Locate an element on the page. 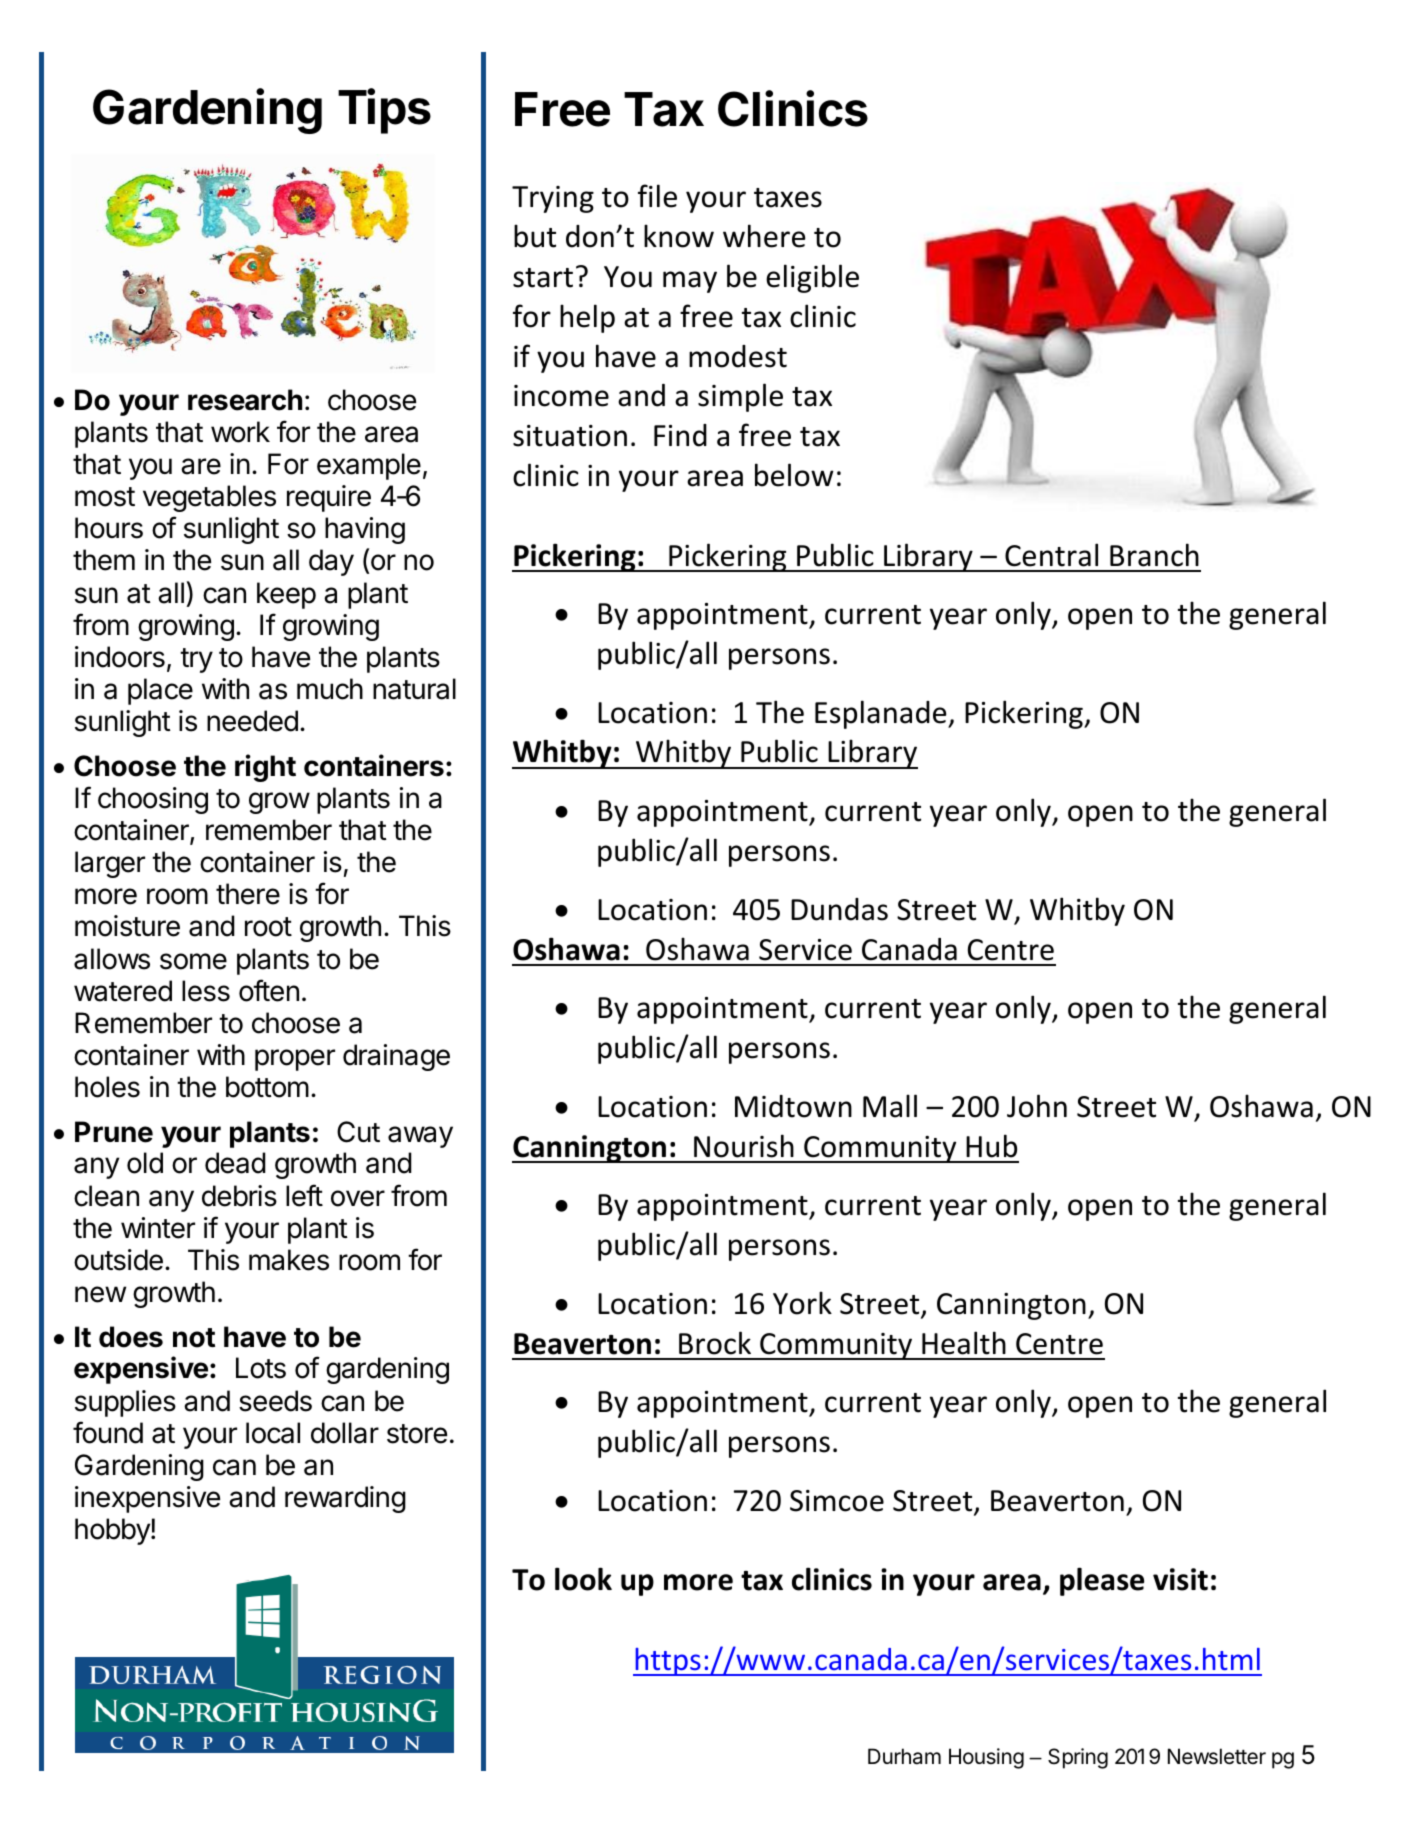  file is located at coordinates (657, 196).
